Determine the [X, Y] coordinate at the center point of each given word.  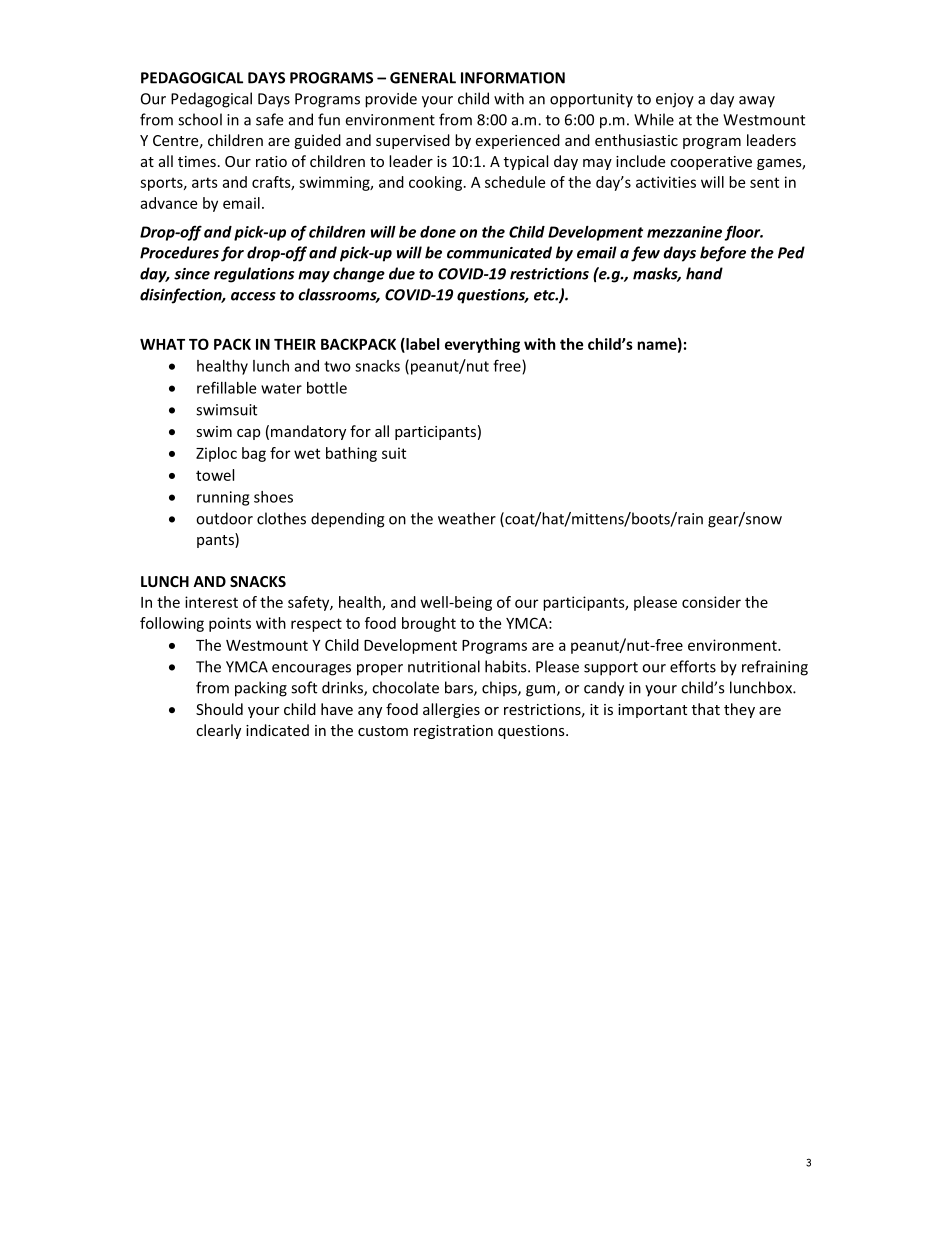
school [200, 119]
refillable [226, 387]
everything [482, 345]
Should [219, 709]
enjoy [675, 100]
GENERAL [423, 78]
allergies [451, 710]
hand [704, 273]
